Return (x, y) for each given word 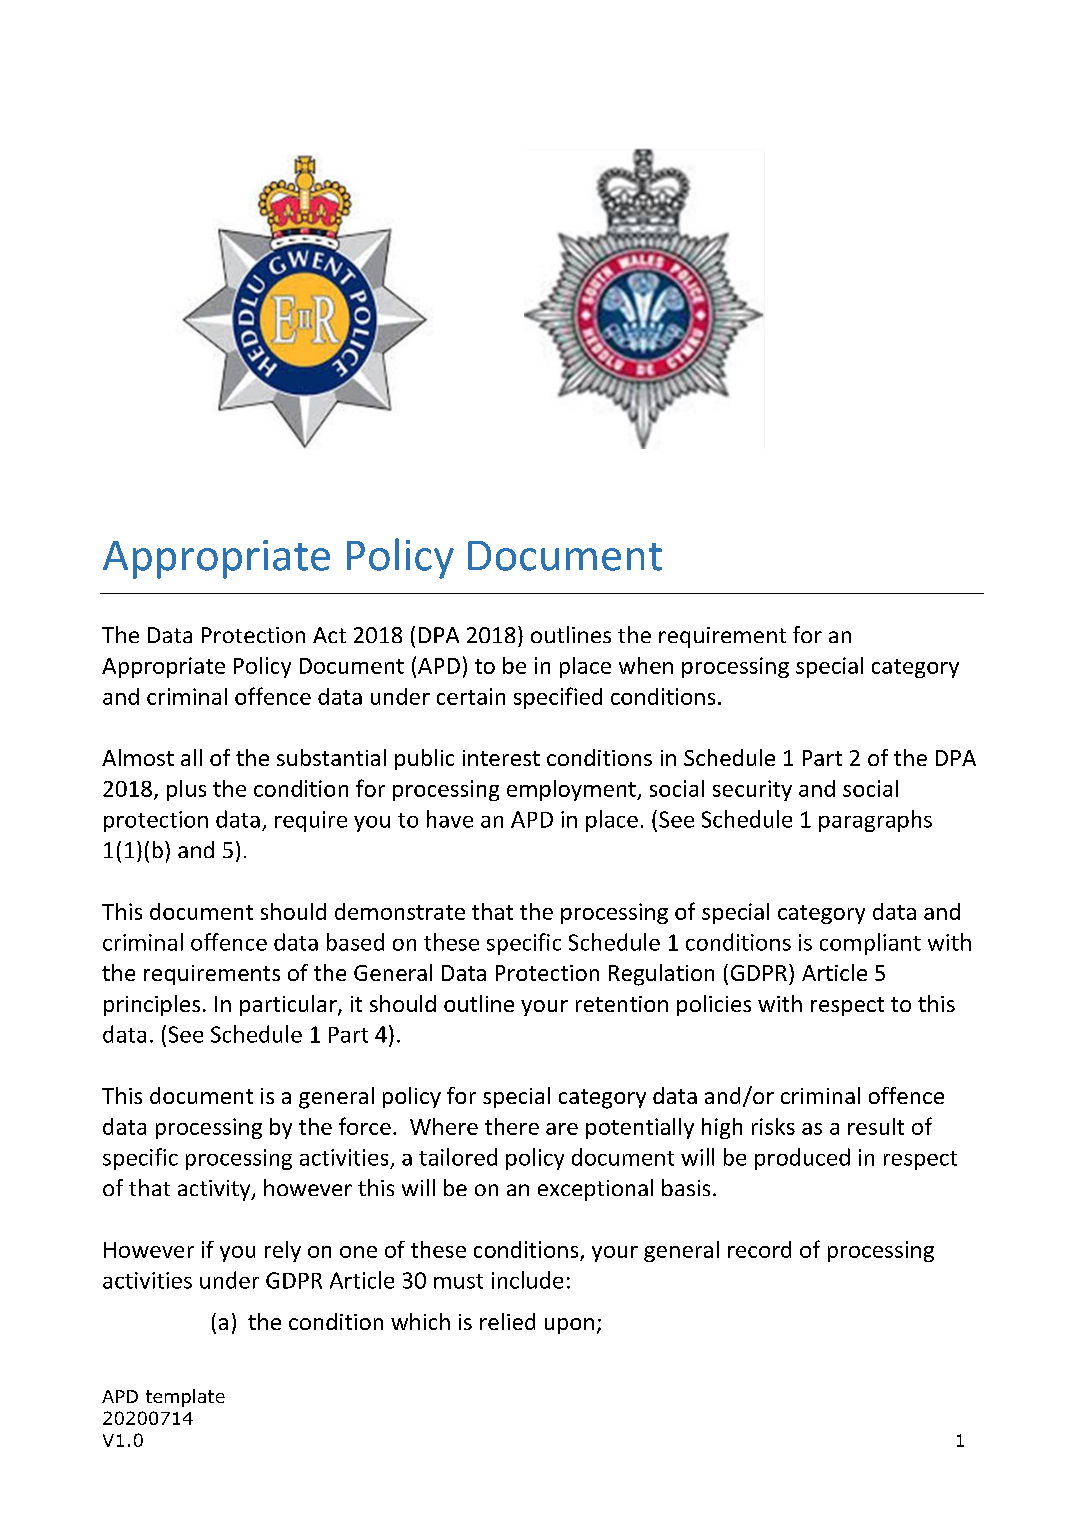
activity (215, 1190)
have (450, 819)
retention (622, 1004)
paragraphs (875, 821)
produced (802, 1159)
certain (471, 696)
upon (569, 1326)
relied (507, 1321)
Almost (138, 757)
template (185, 1398)
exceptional (595, 1190)
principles (152, 1005)
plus (186, 790)
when (646, 665)
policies (714, 1005)
